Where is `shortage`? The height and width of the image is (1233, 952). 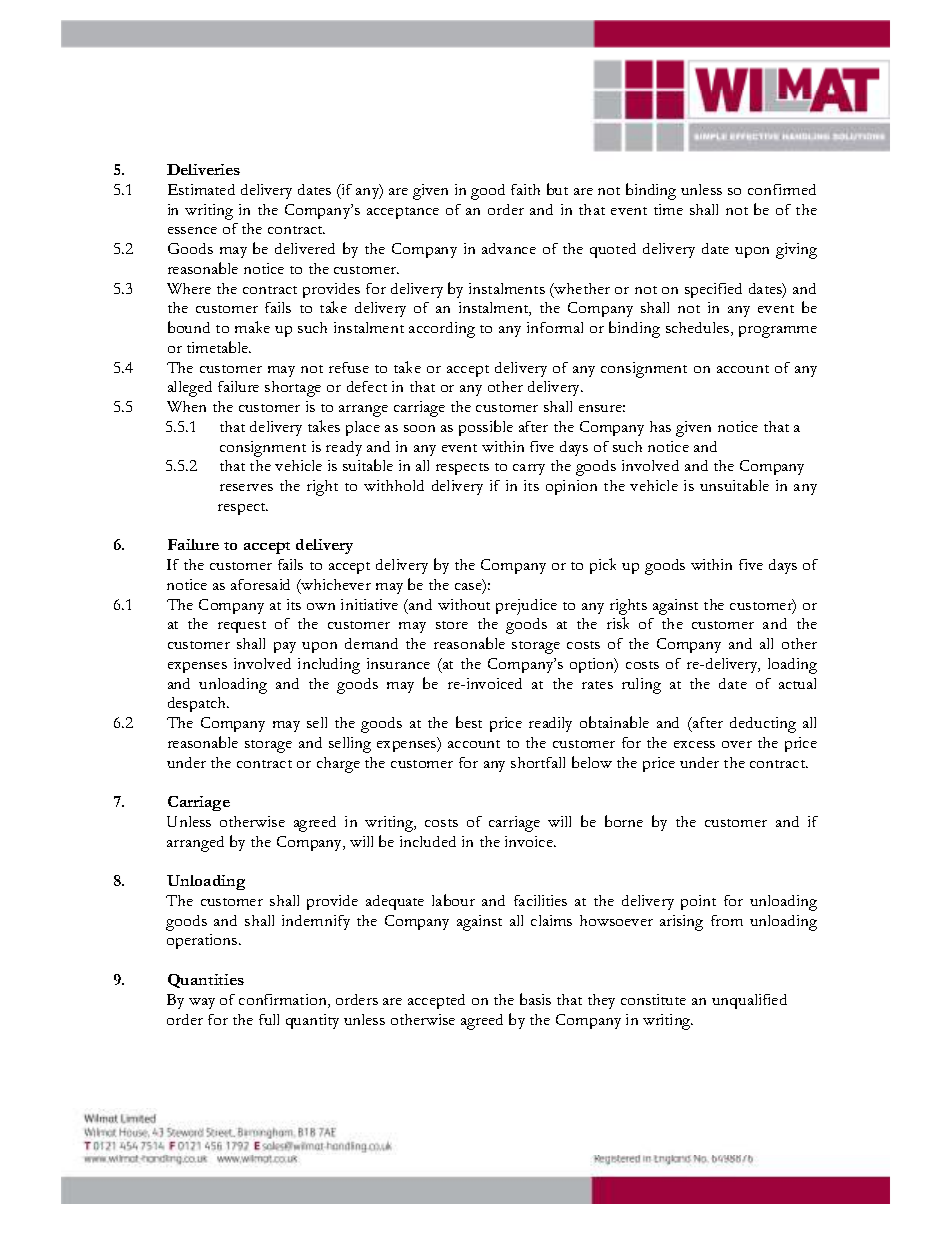
shortage is located at coordinates (293, 389).
